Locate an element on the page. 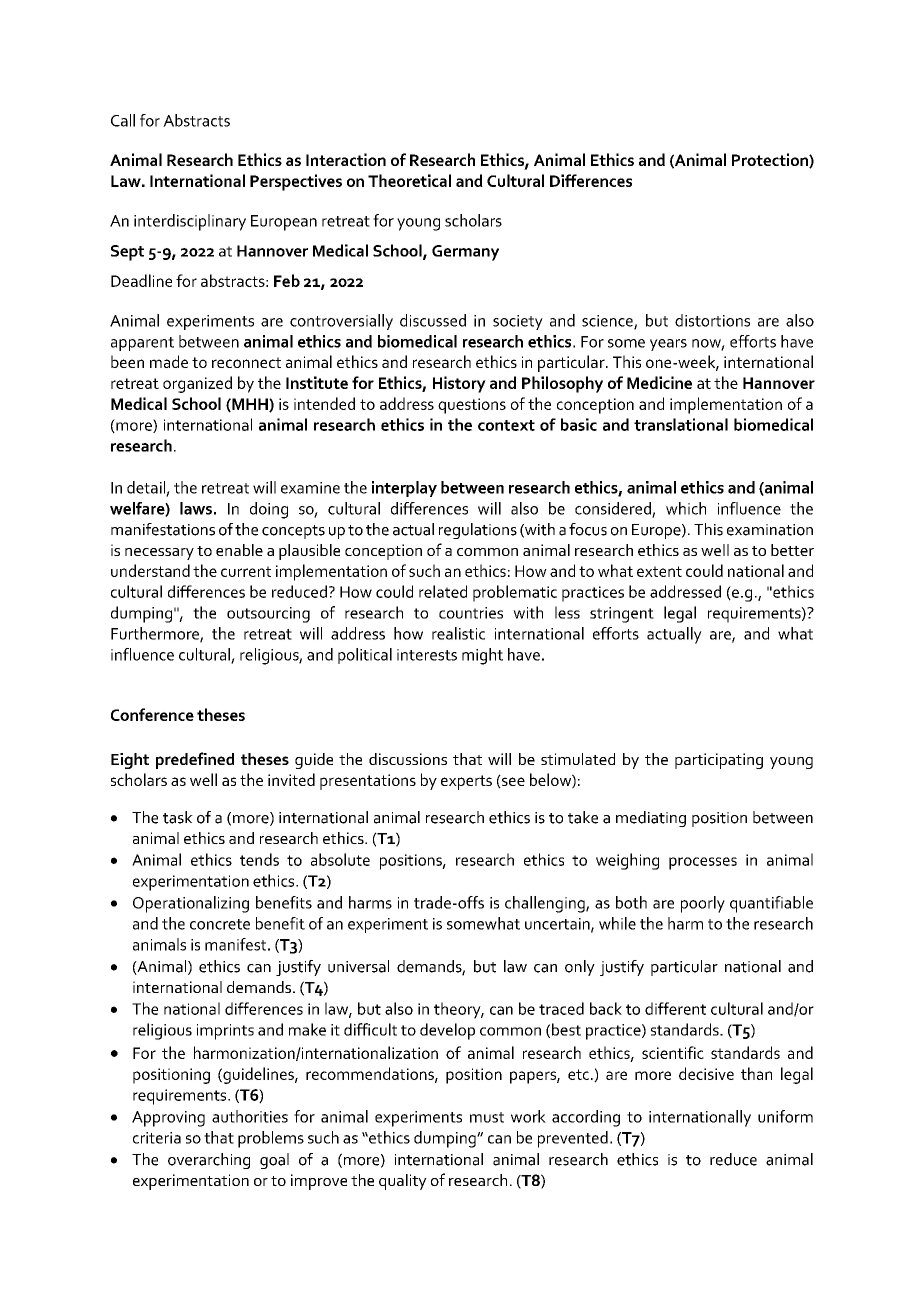  Theoretical is located at coordinates (409, 180).
